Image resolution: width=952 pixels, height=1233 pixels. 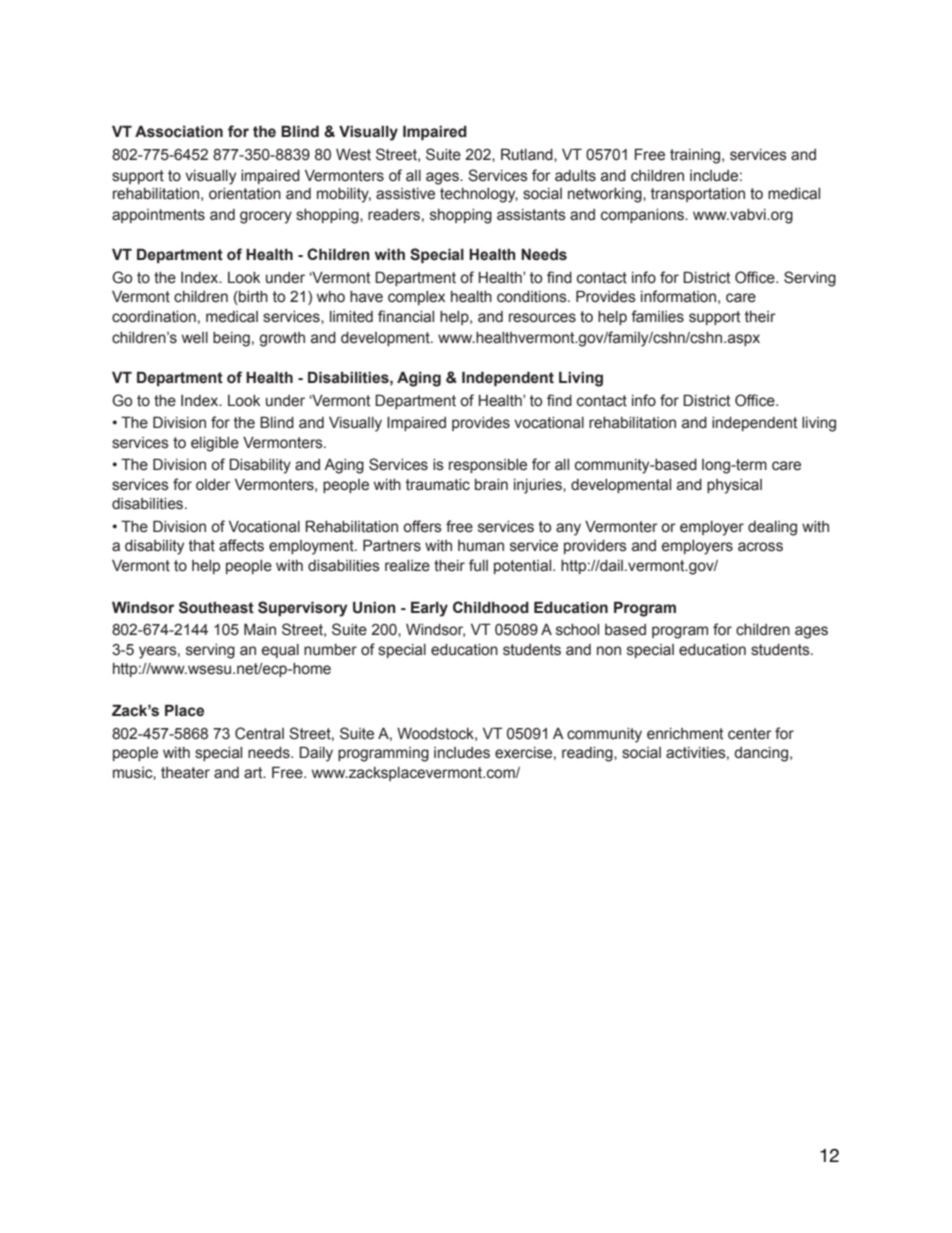 What do you see at coordinates (488, 466) in the page?
I see `responsible` at bounding box center [488, 466].
